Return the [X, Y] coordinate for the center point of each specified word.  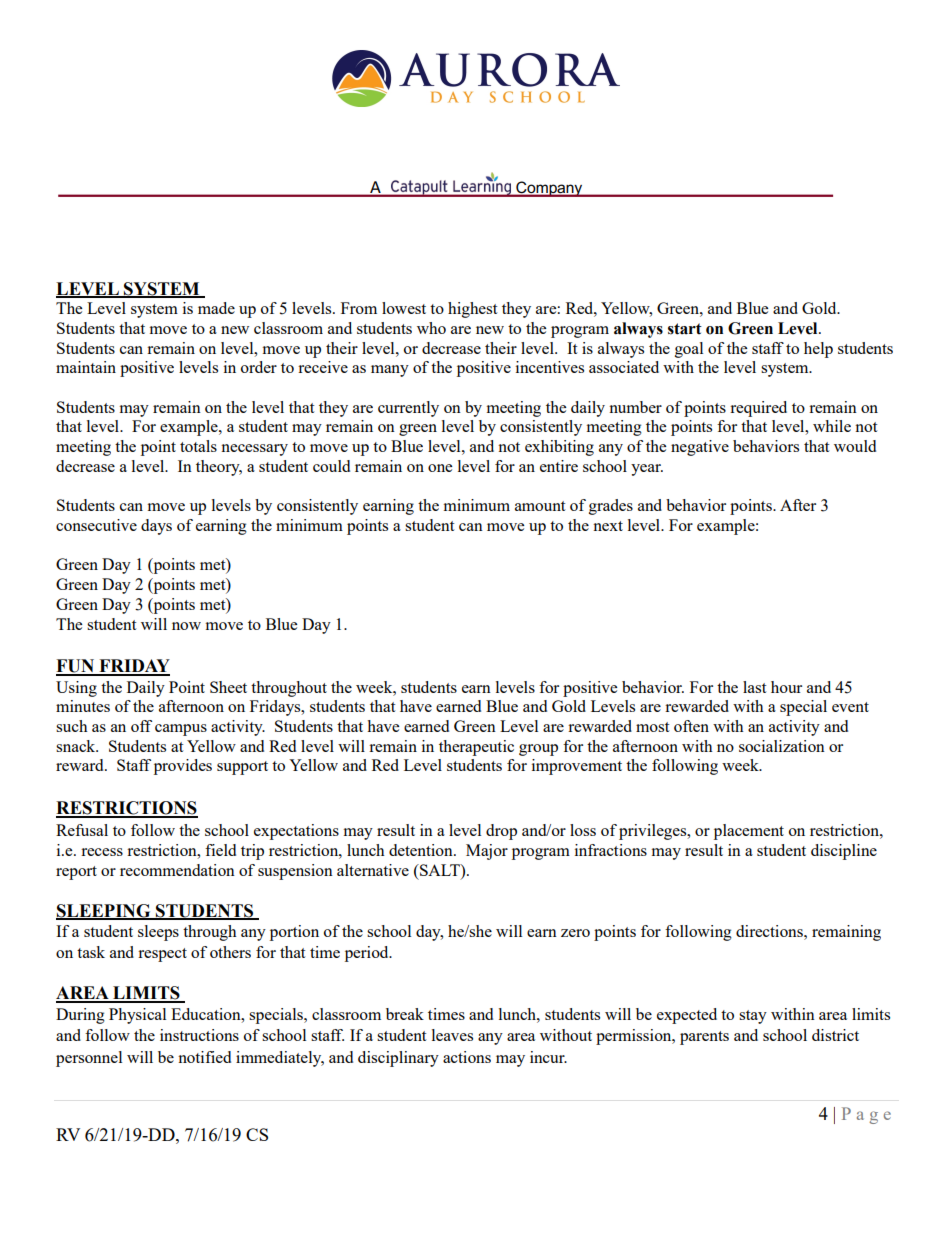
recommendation [177, 870]
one [440, 468]
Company [549, 189]
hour [786, 687]
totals [198, 446]
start [685, 329]
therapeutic [476, 748]
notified [204, 1057]
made [216, 308]
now [186, 626]
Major [487, 852]
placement [749, 832]
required [758, 409]
